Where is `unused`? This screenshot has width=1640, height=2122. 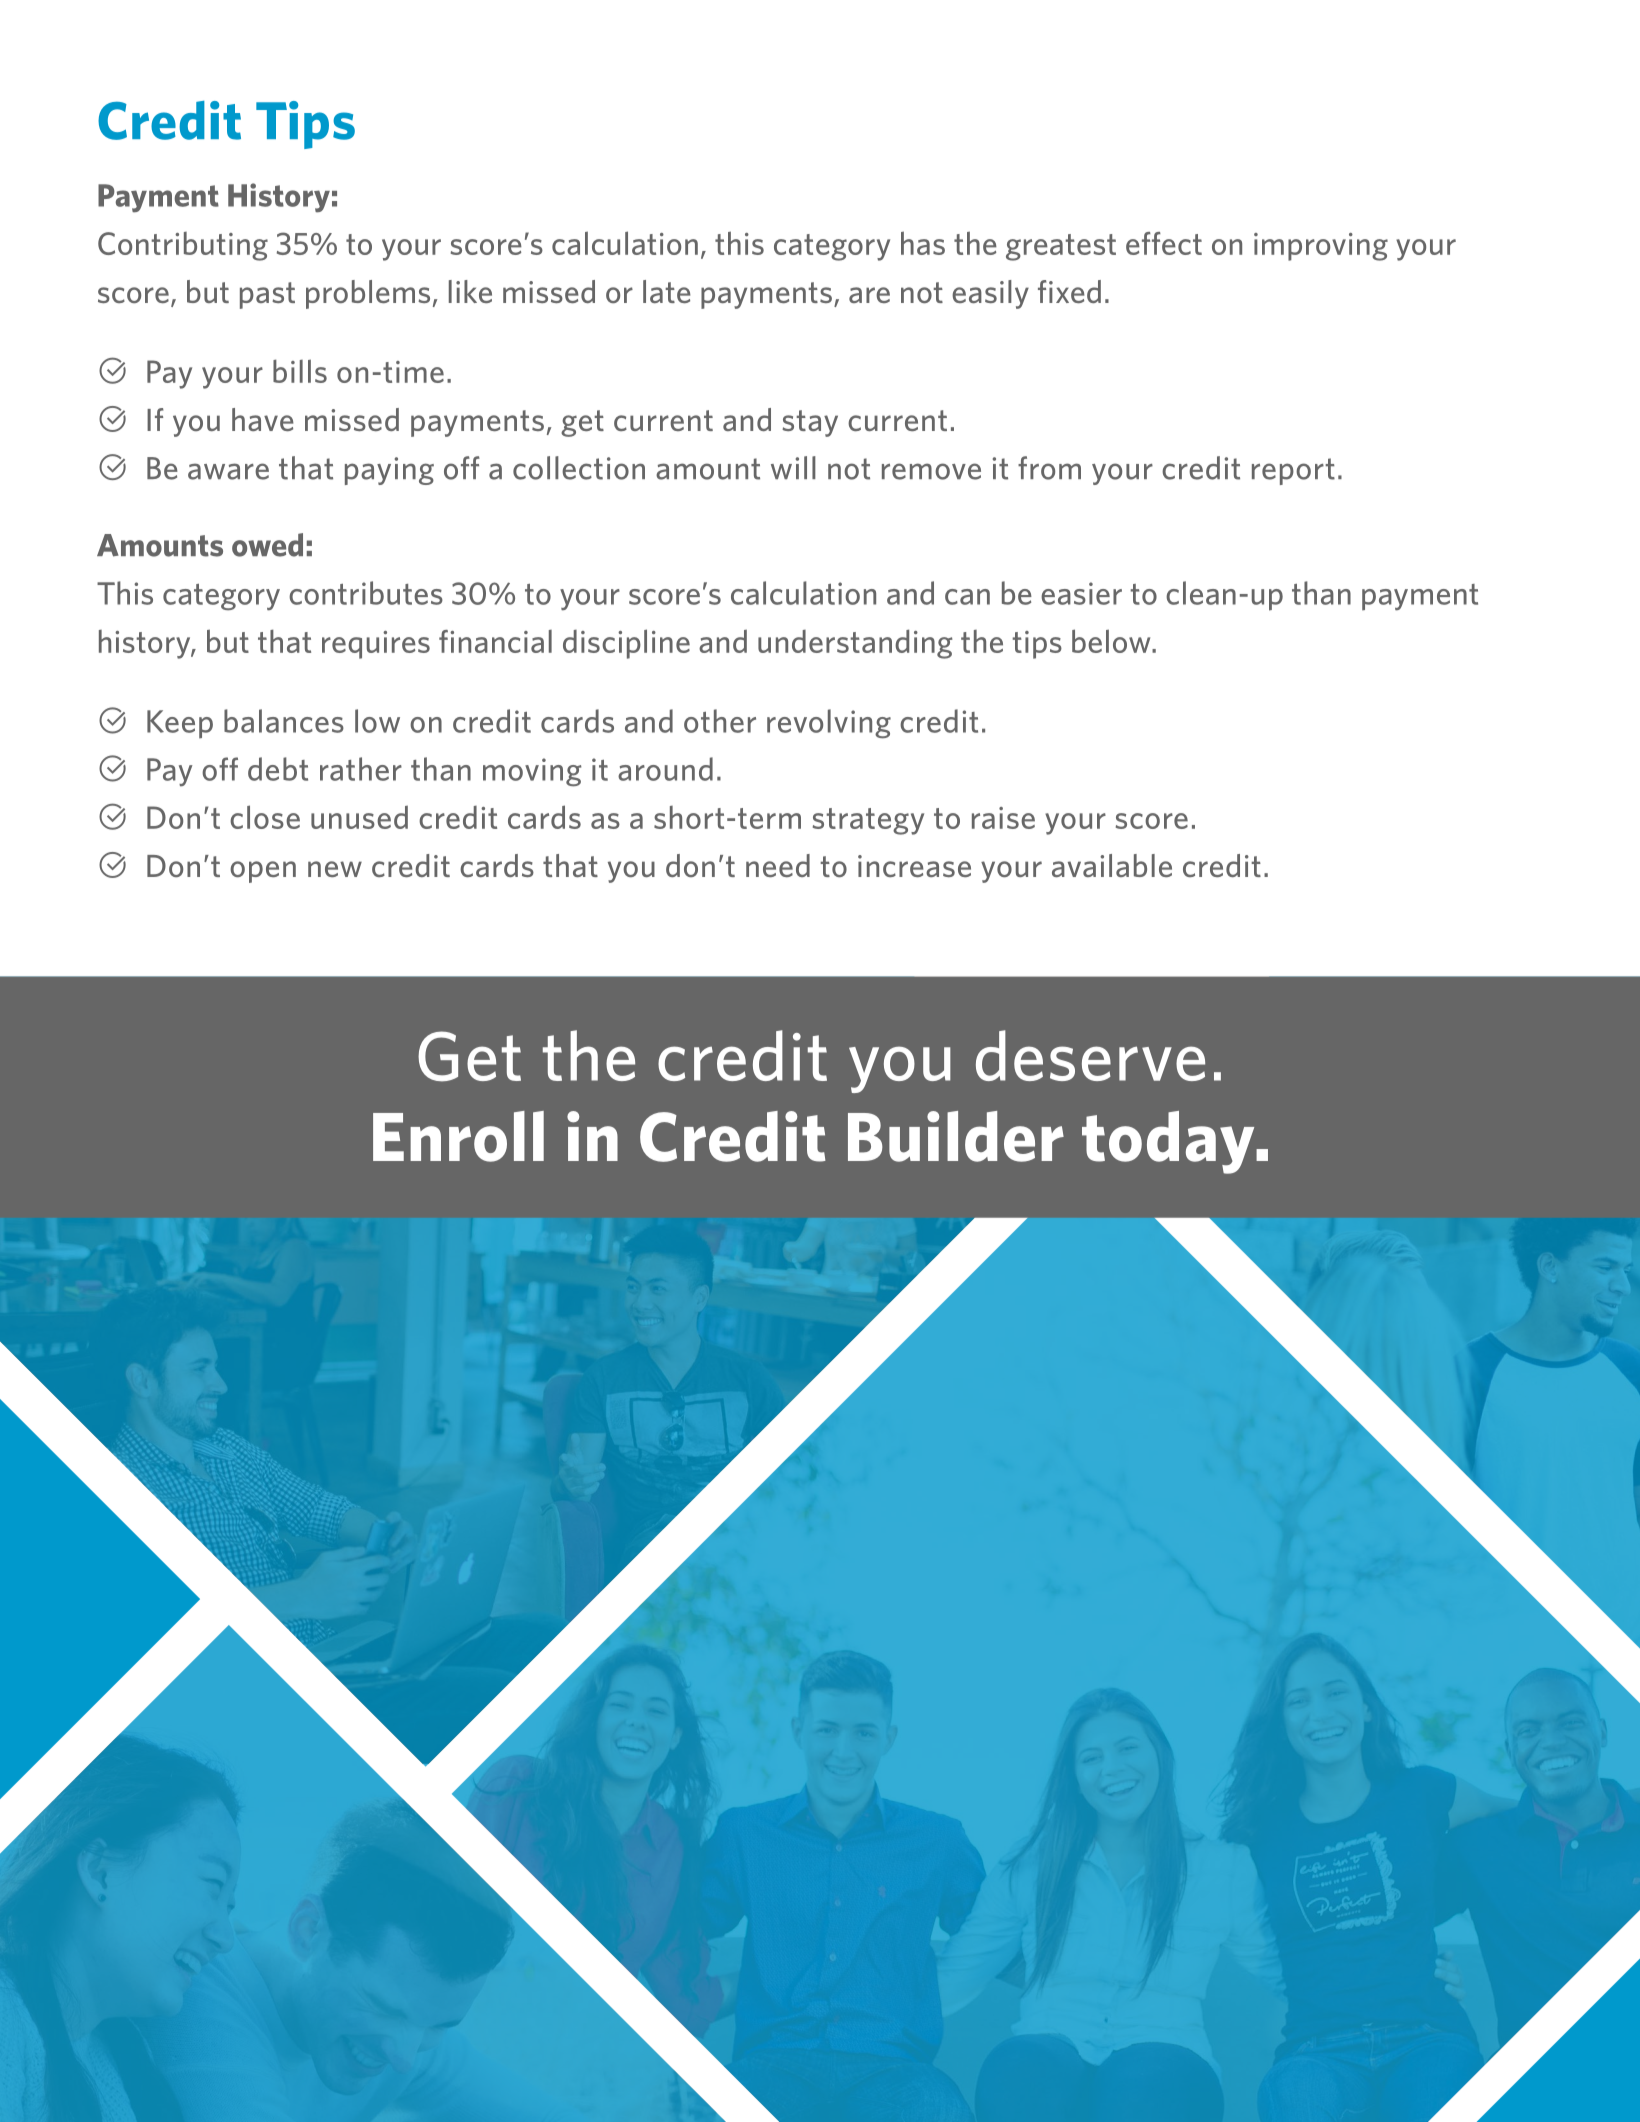
unused is located at coordinates (359, 817).
